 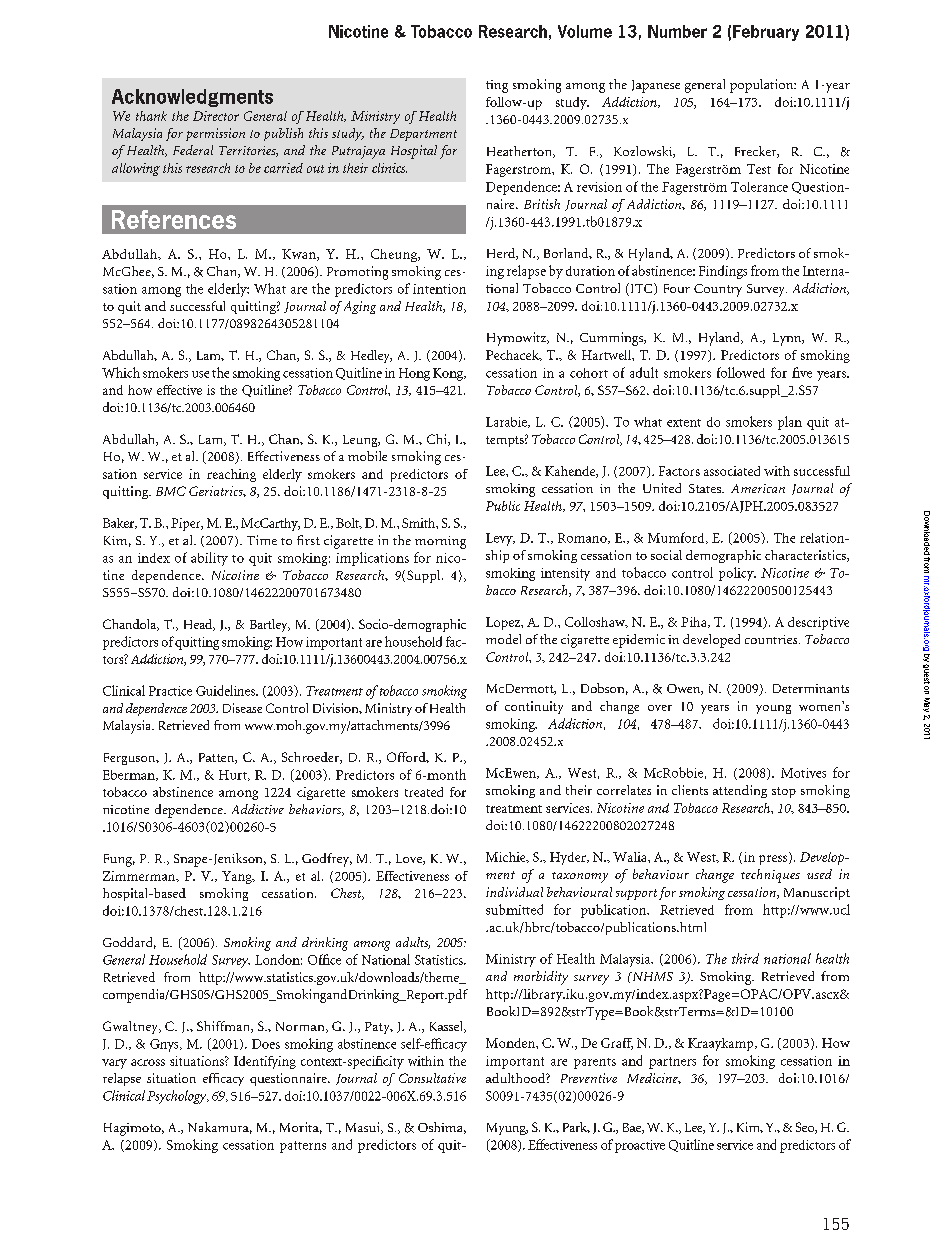 What do you see at coordinates (766, 33) in the screenshot?
I see `February` at bounding box center [766, 33].
